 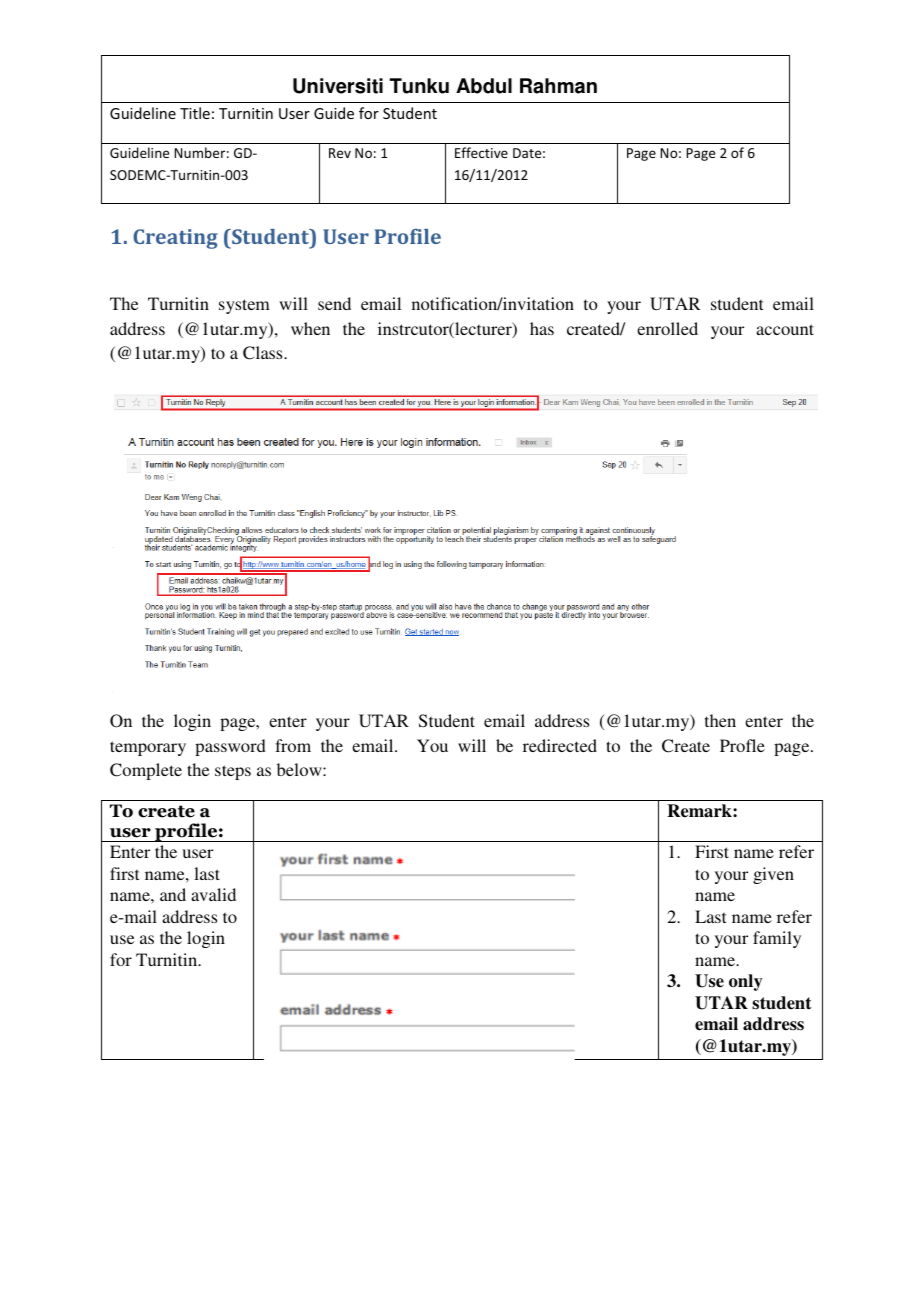 What do you see at coordinates (746, 982) in the document?
I see `only` at bounding box center [746, 982].
